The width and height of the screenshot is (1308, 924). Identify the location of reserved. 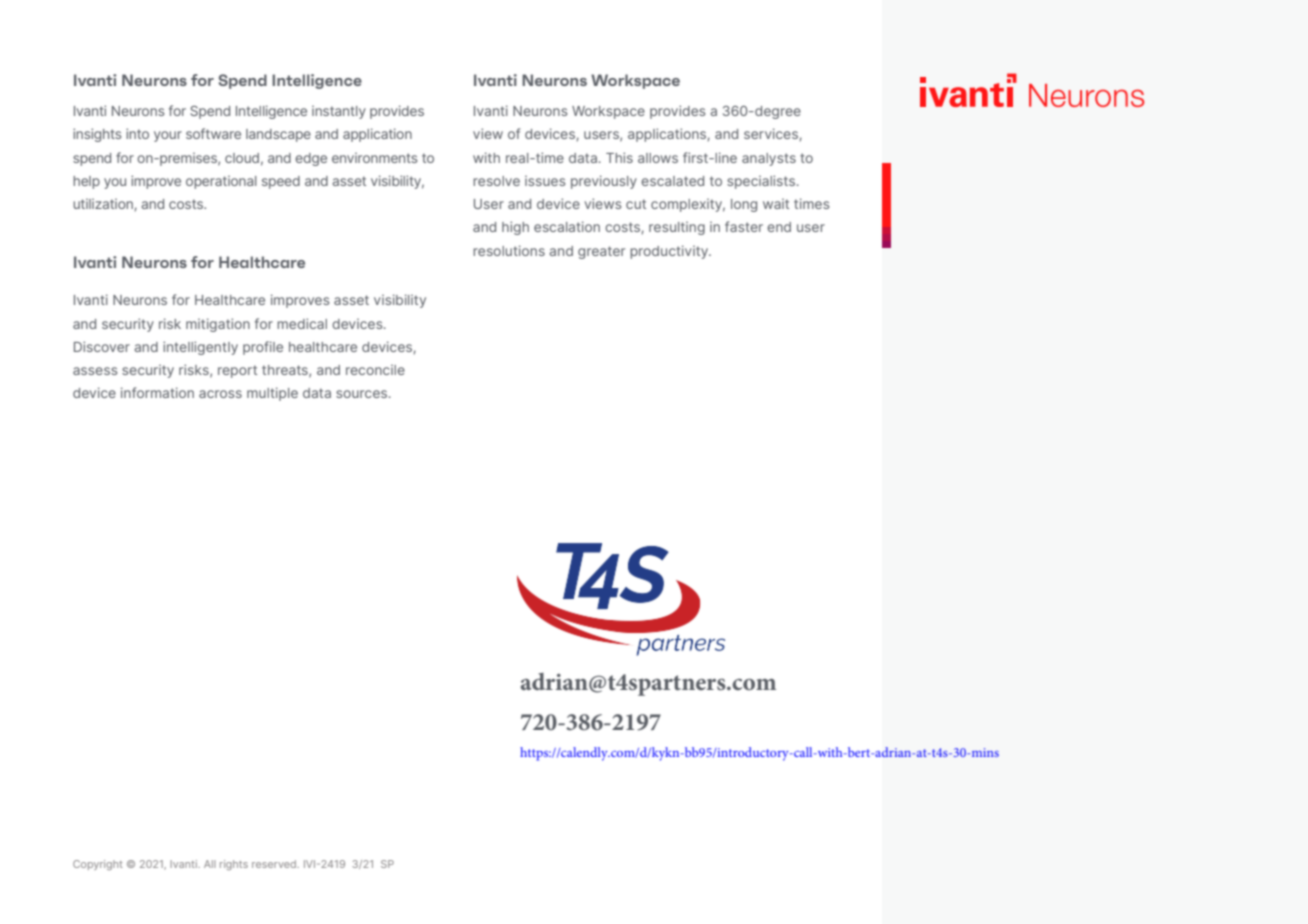
(275, 864).
